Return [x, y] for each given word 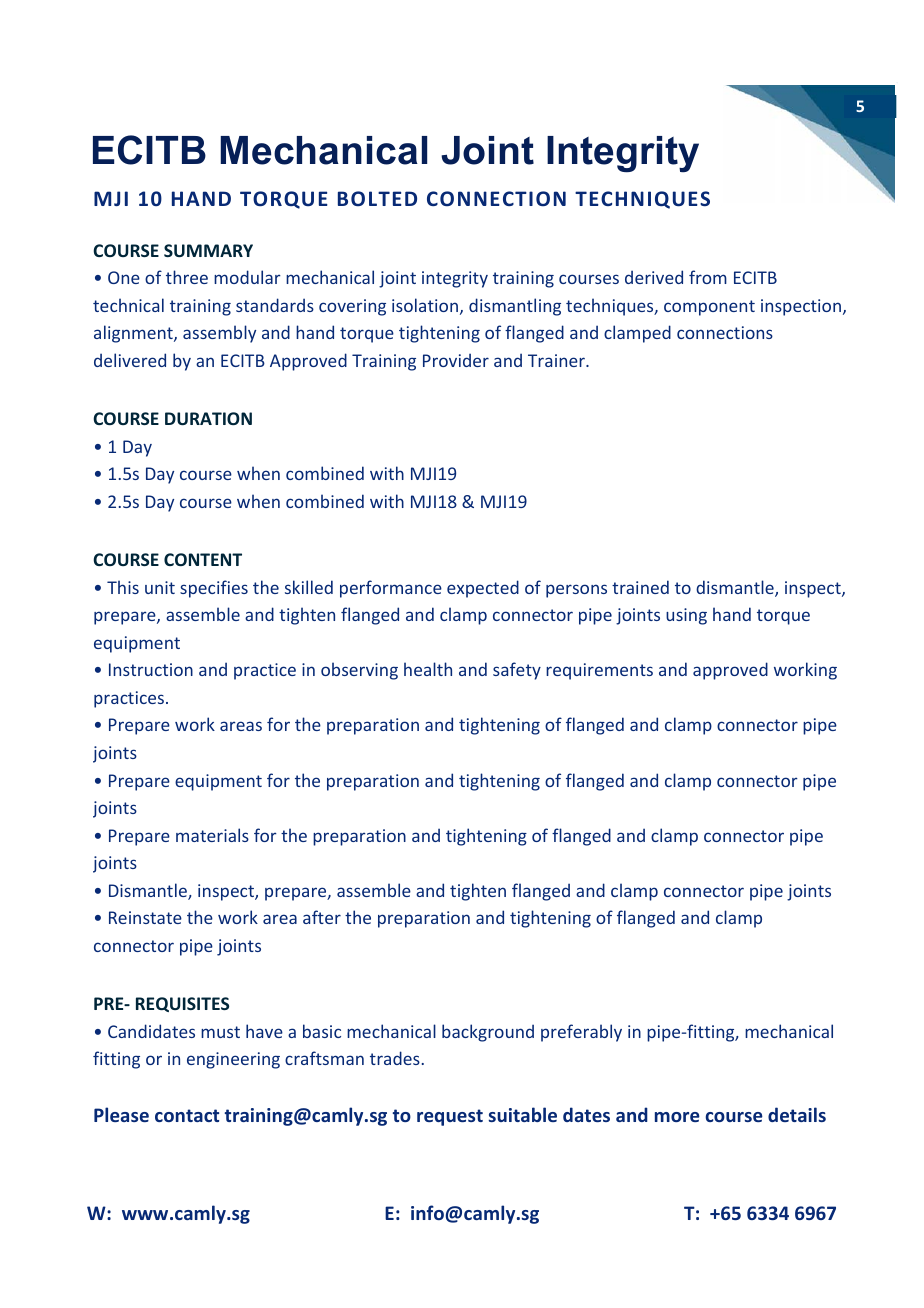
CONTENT [203, 559]
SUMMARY [208, 250]
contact [187, 1115]
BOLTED [377, 198]
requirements [599, 671]
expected [483, 589]
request [450, 1117]
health [428, 669]
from [708, 277]
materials [212, 835]
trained [640, 587]
